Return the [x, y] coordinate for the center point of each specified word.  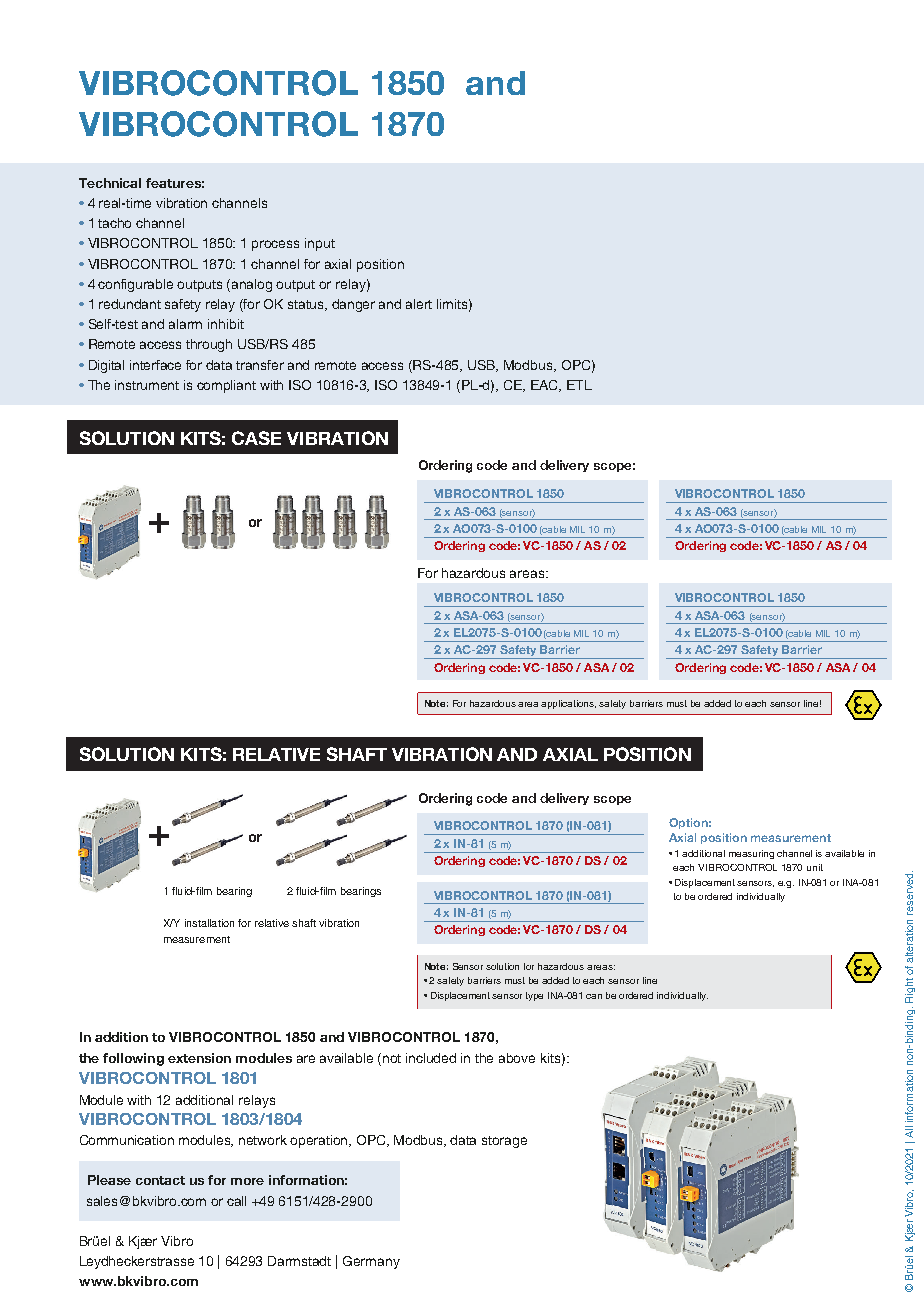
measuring [751, 854]
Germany [371, 1262]
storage [504, 1142]
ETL [579, 385]
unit [815, 867]
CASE [256, 438]
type [534, 996]
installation [209, 923]
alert [419, 304]
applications [568, 704]
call [236, 1201]
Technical [110, 183]
